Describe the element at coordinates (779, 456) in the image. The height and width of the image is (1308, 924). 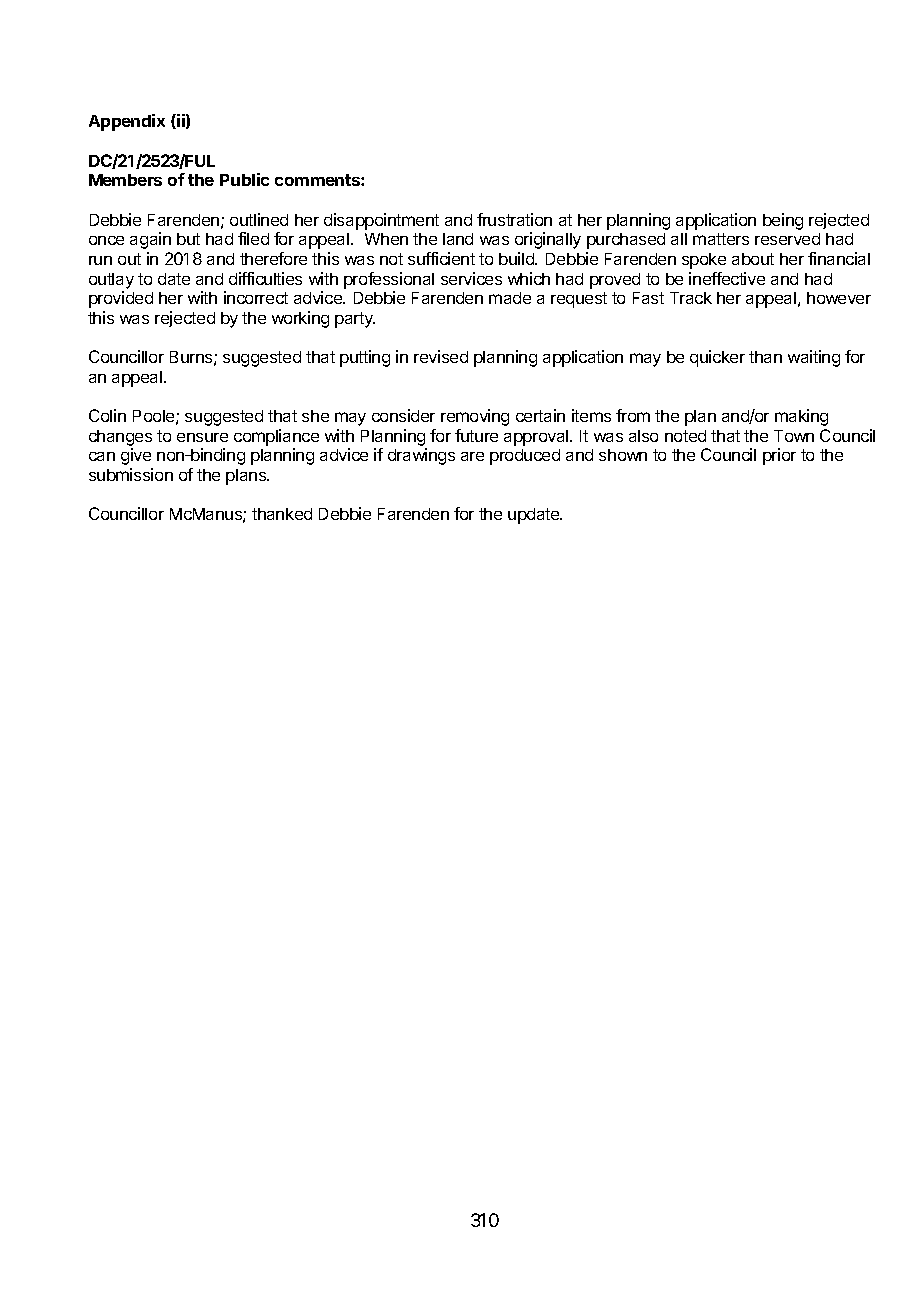
I see `prior` at that location.
